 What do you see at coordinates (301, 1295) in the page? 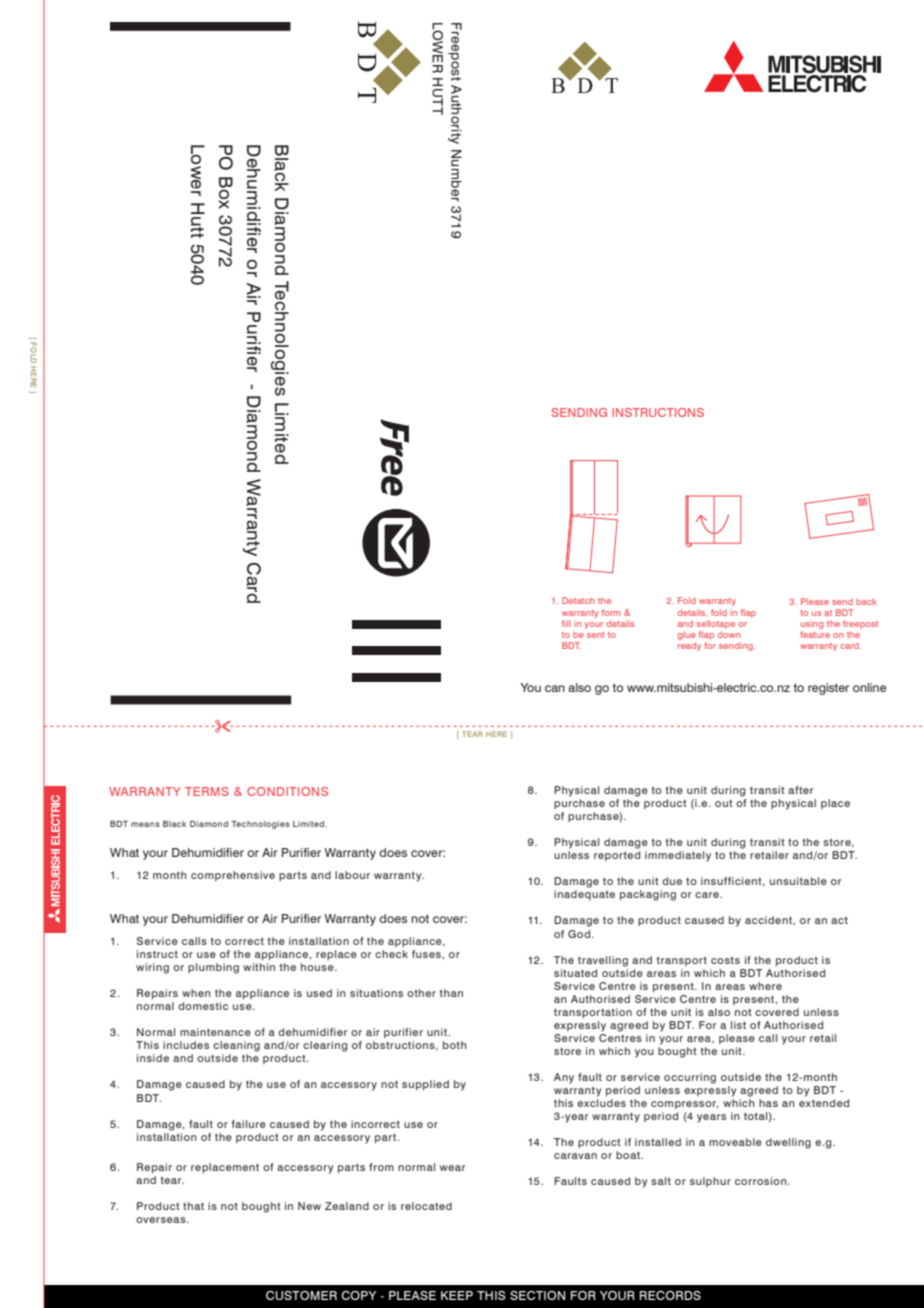
I see `CUSTOMER` at bounding box center [301, 1295].
